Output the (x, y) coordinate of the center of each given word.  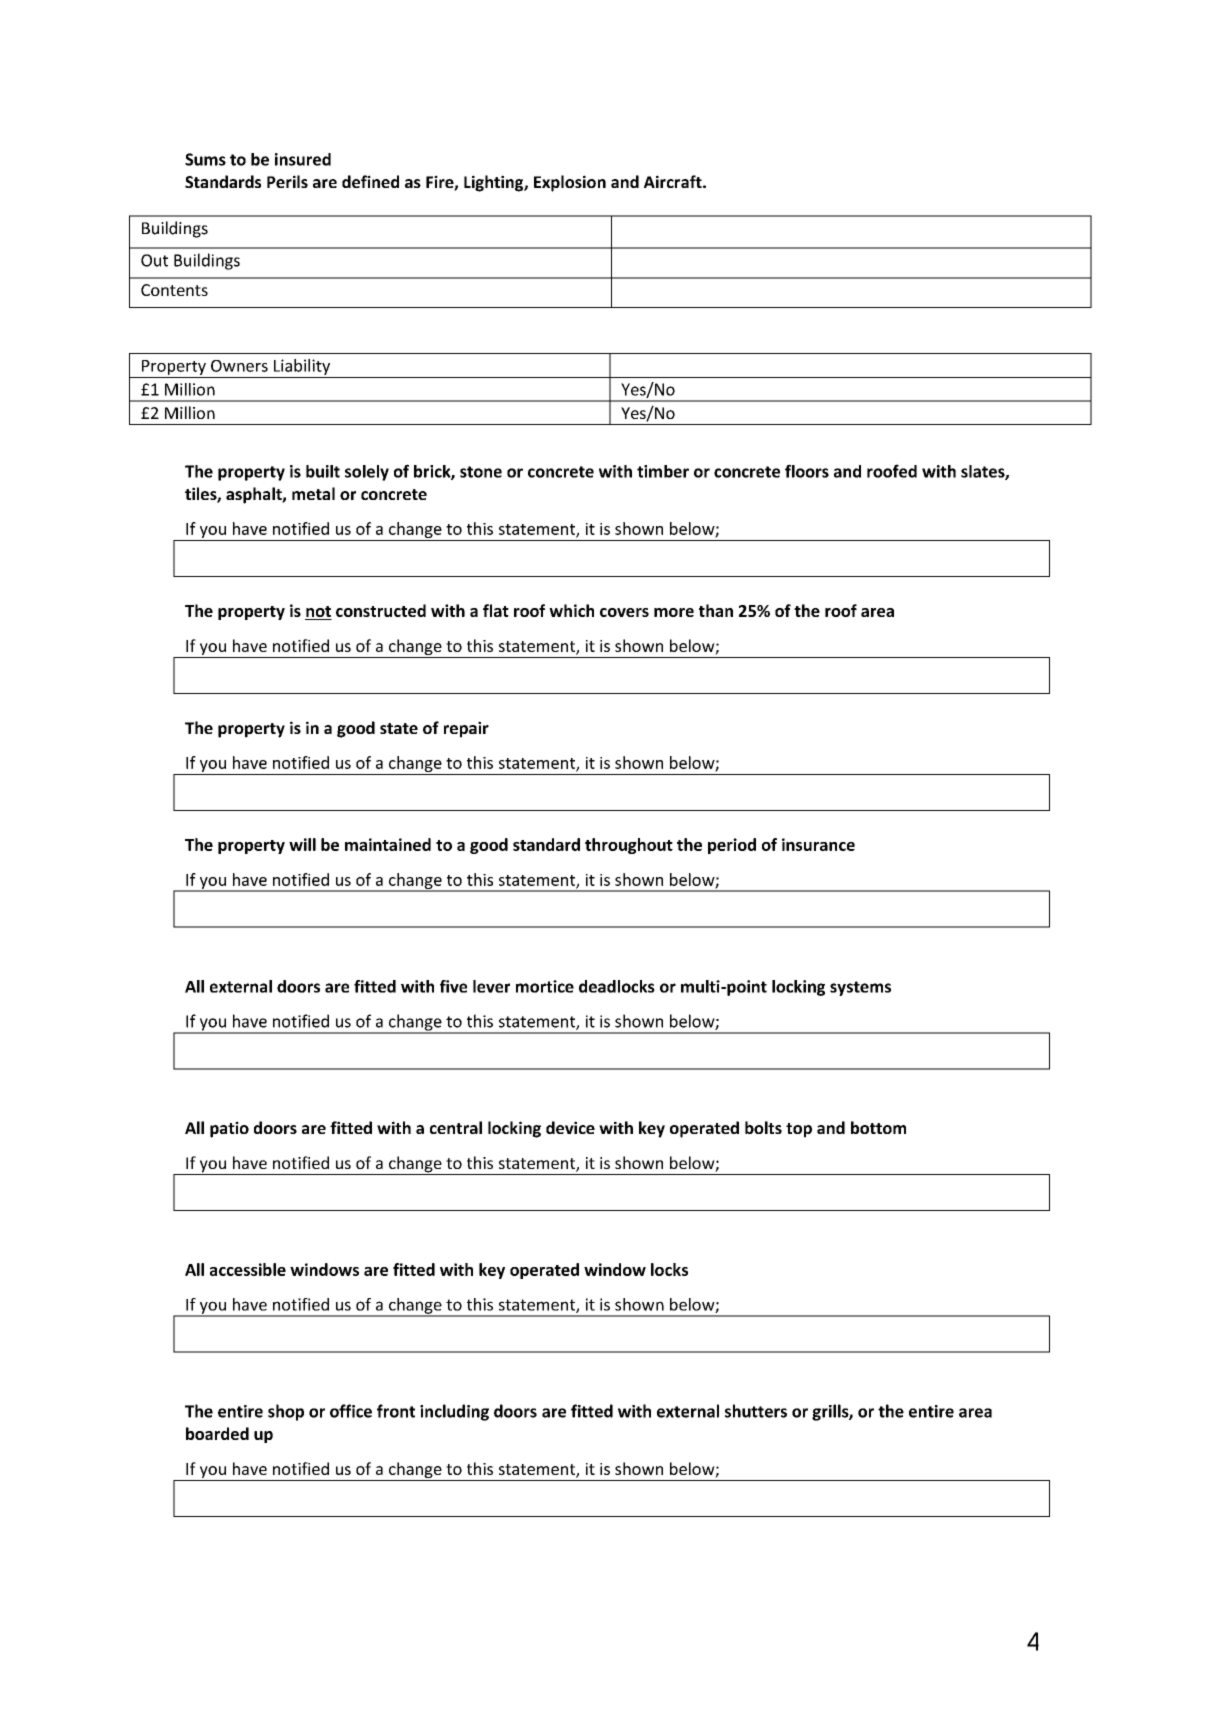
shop (286, 1412)
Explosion (570, 183)
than (716, 610)
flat (496, 610)
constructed (381, 610)
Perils (287, 181)
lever (491, 986)
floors (807, 471)
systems (860, 988)
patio (229, 1129)
